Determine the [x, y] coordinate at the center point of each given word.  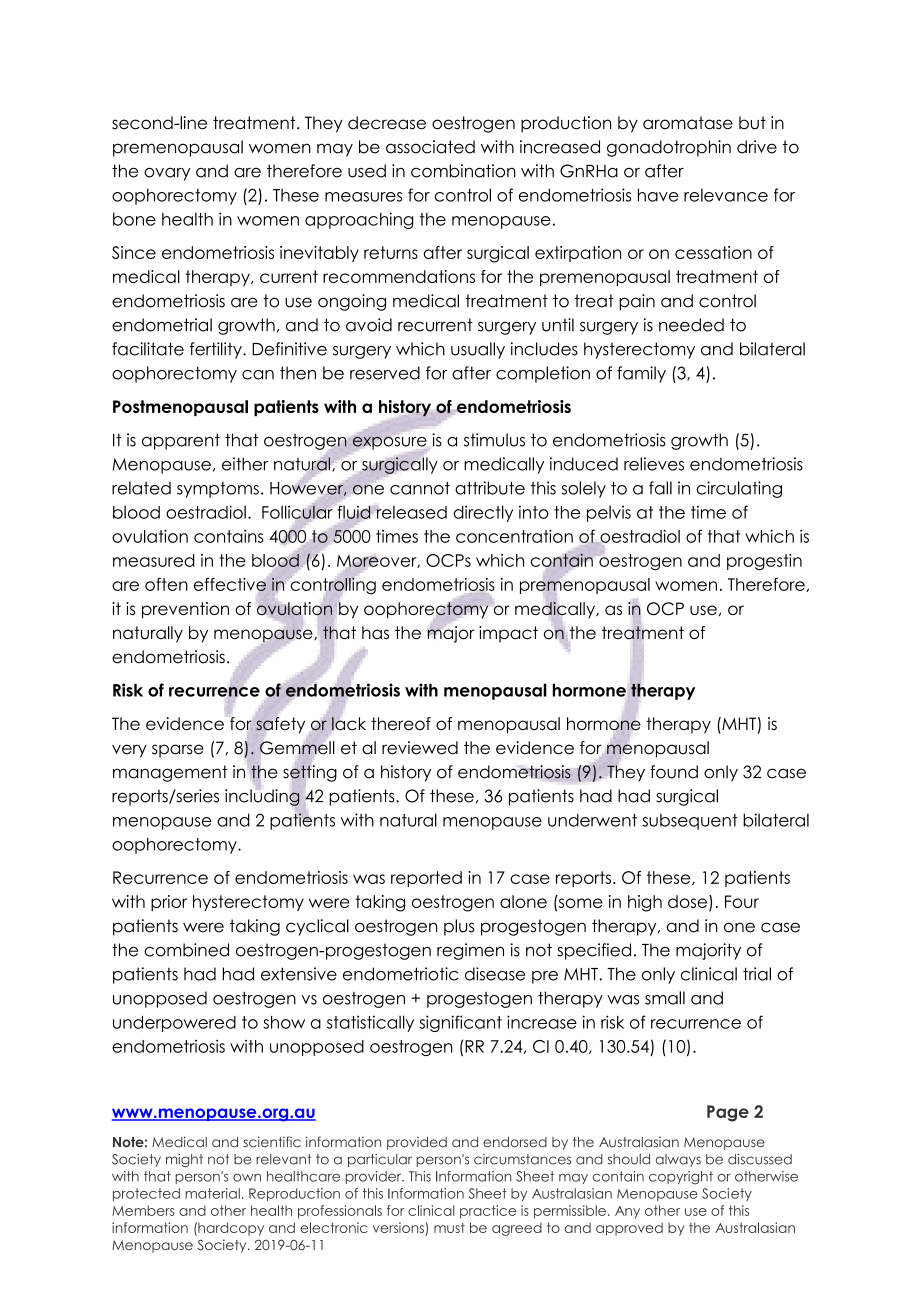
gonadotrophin [669, 148]
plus [459, 927]
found [674, 772]
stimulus [494, 440]
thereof [401, 724]
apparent [181, 441]
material [212, 1193]
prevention [185, 610]
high [645, 903]
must [449, 1227]
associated [430, 147]
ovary [167, 174]
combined [186, 950]
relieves [654, 464]
